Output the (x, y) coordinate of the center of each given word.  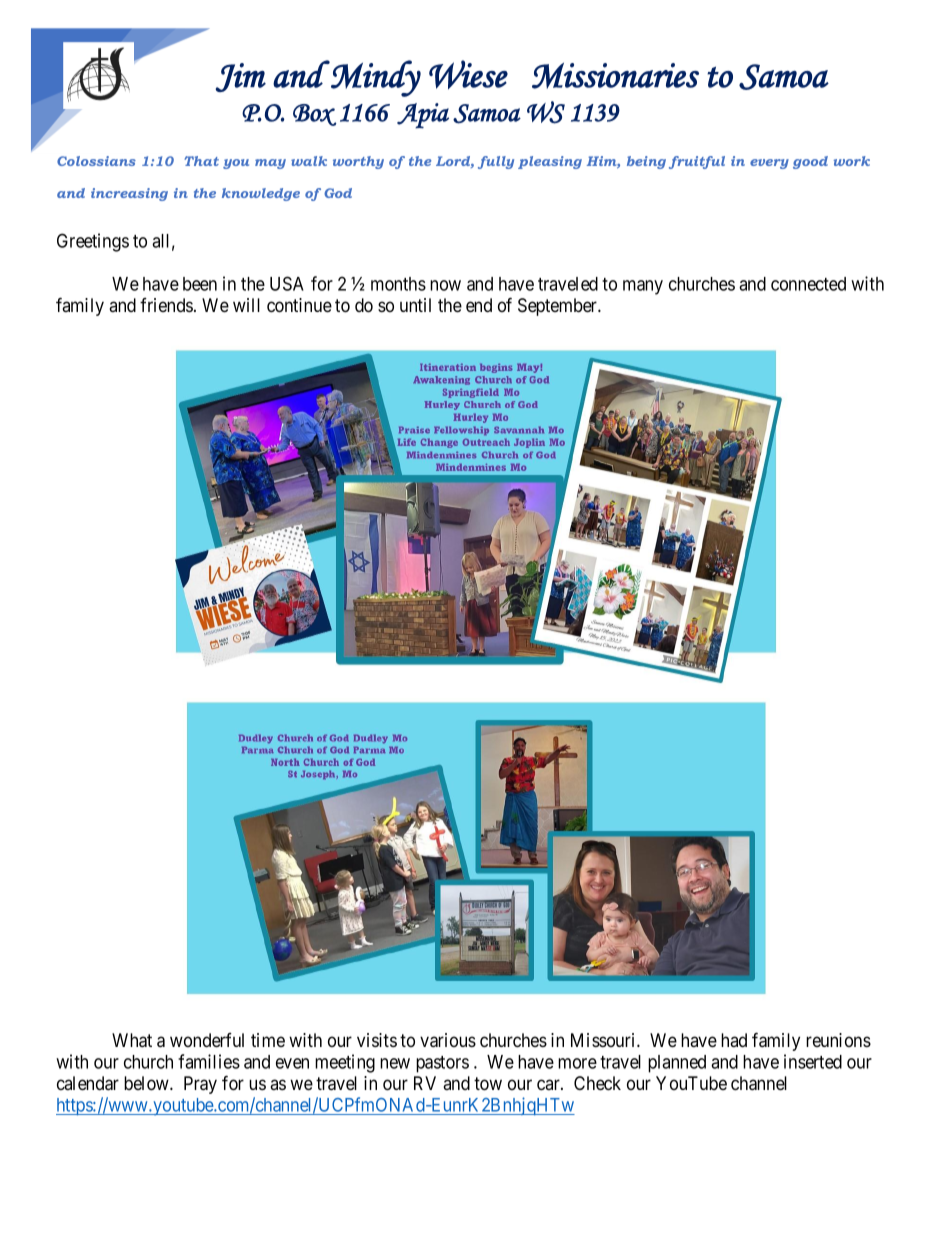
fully (496, 162)
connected (808, 284)
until (415, 305)
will (246, 305)
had (734, 1040)
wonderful (207, 1040)
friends (166, 305)
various (448, 1040)
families (209, 1061)
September (559, 307)
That (201, 161)
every (769, 164)
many (643, 287)
